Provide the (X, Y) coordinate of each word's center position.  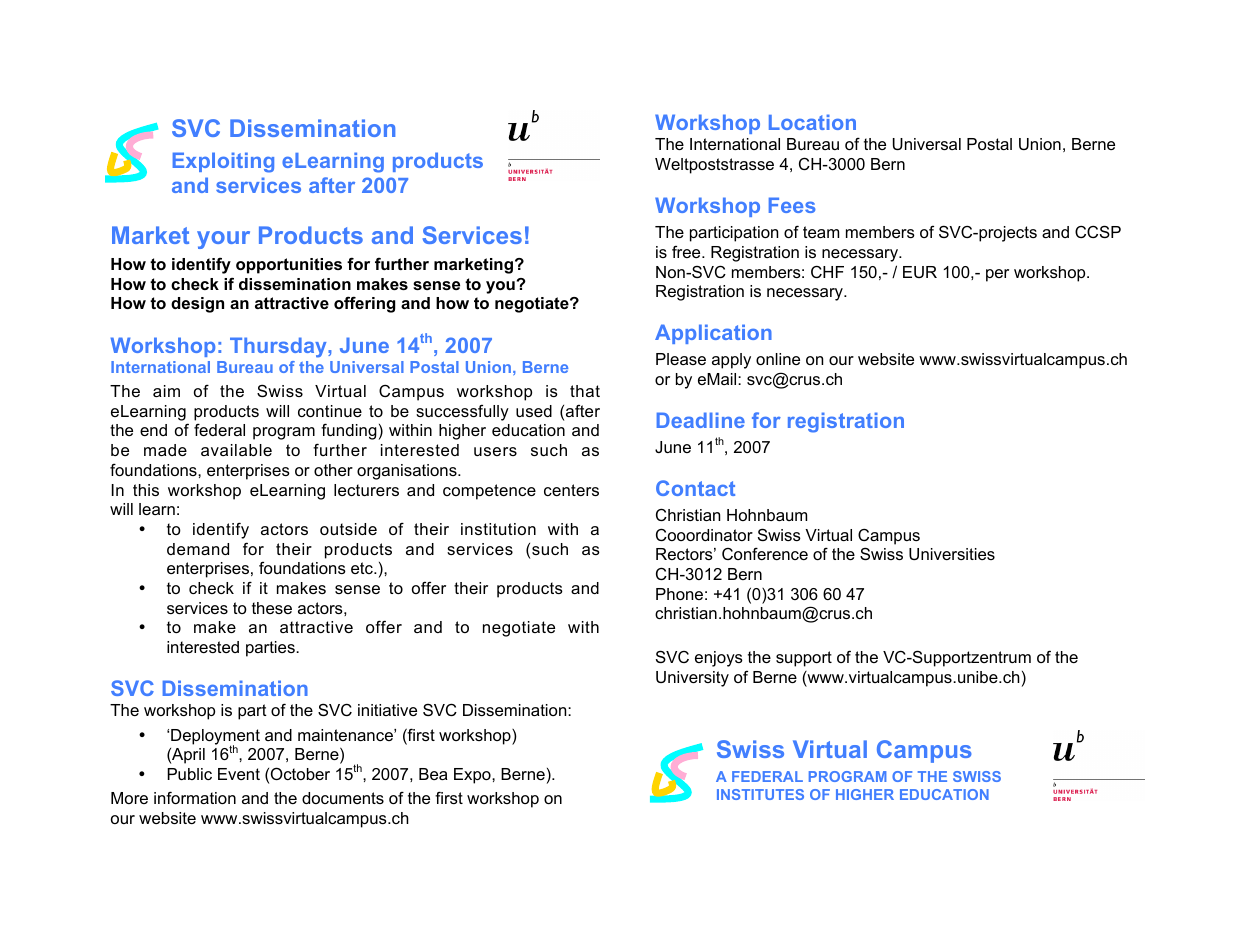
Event (239, 774)
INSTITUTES (760, 794)
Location (812, 122)
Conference (765, 553)
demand (198, 549)
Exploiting (223, 162)
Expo (473, 776)
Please (681, 359)
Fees (792, 205)
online (778, 359)
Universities (952, 554)
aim (166, 391)
